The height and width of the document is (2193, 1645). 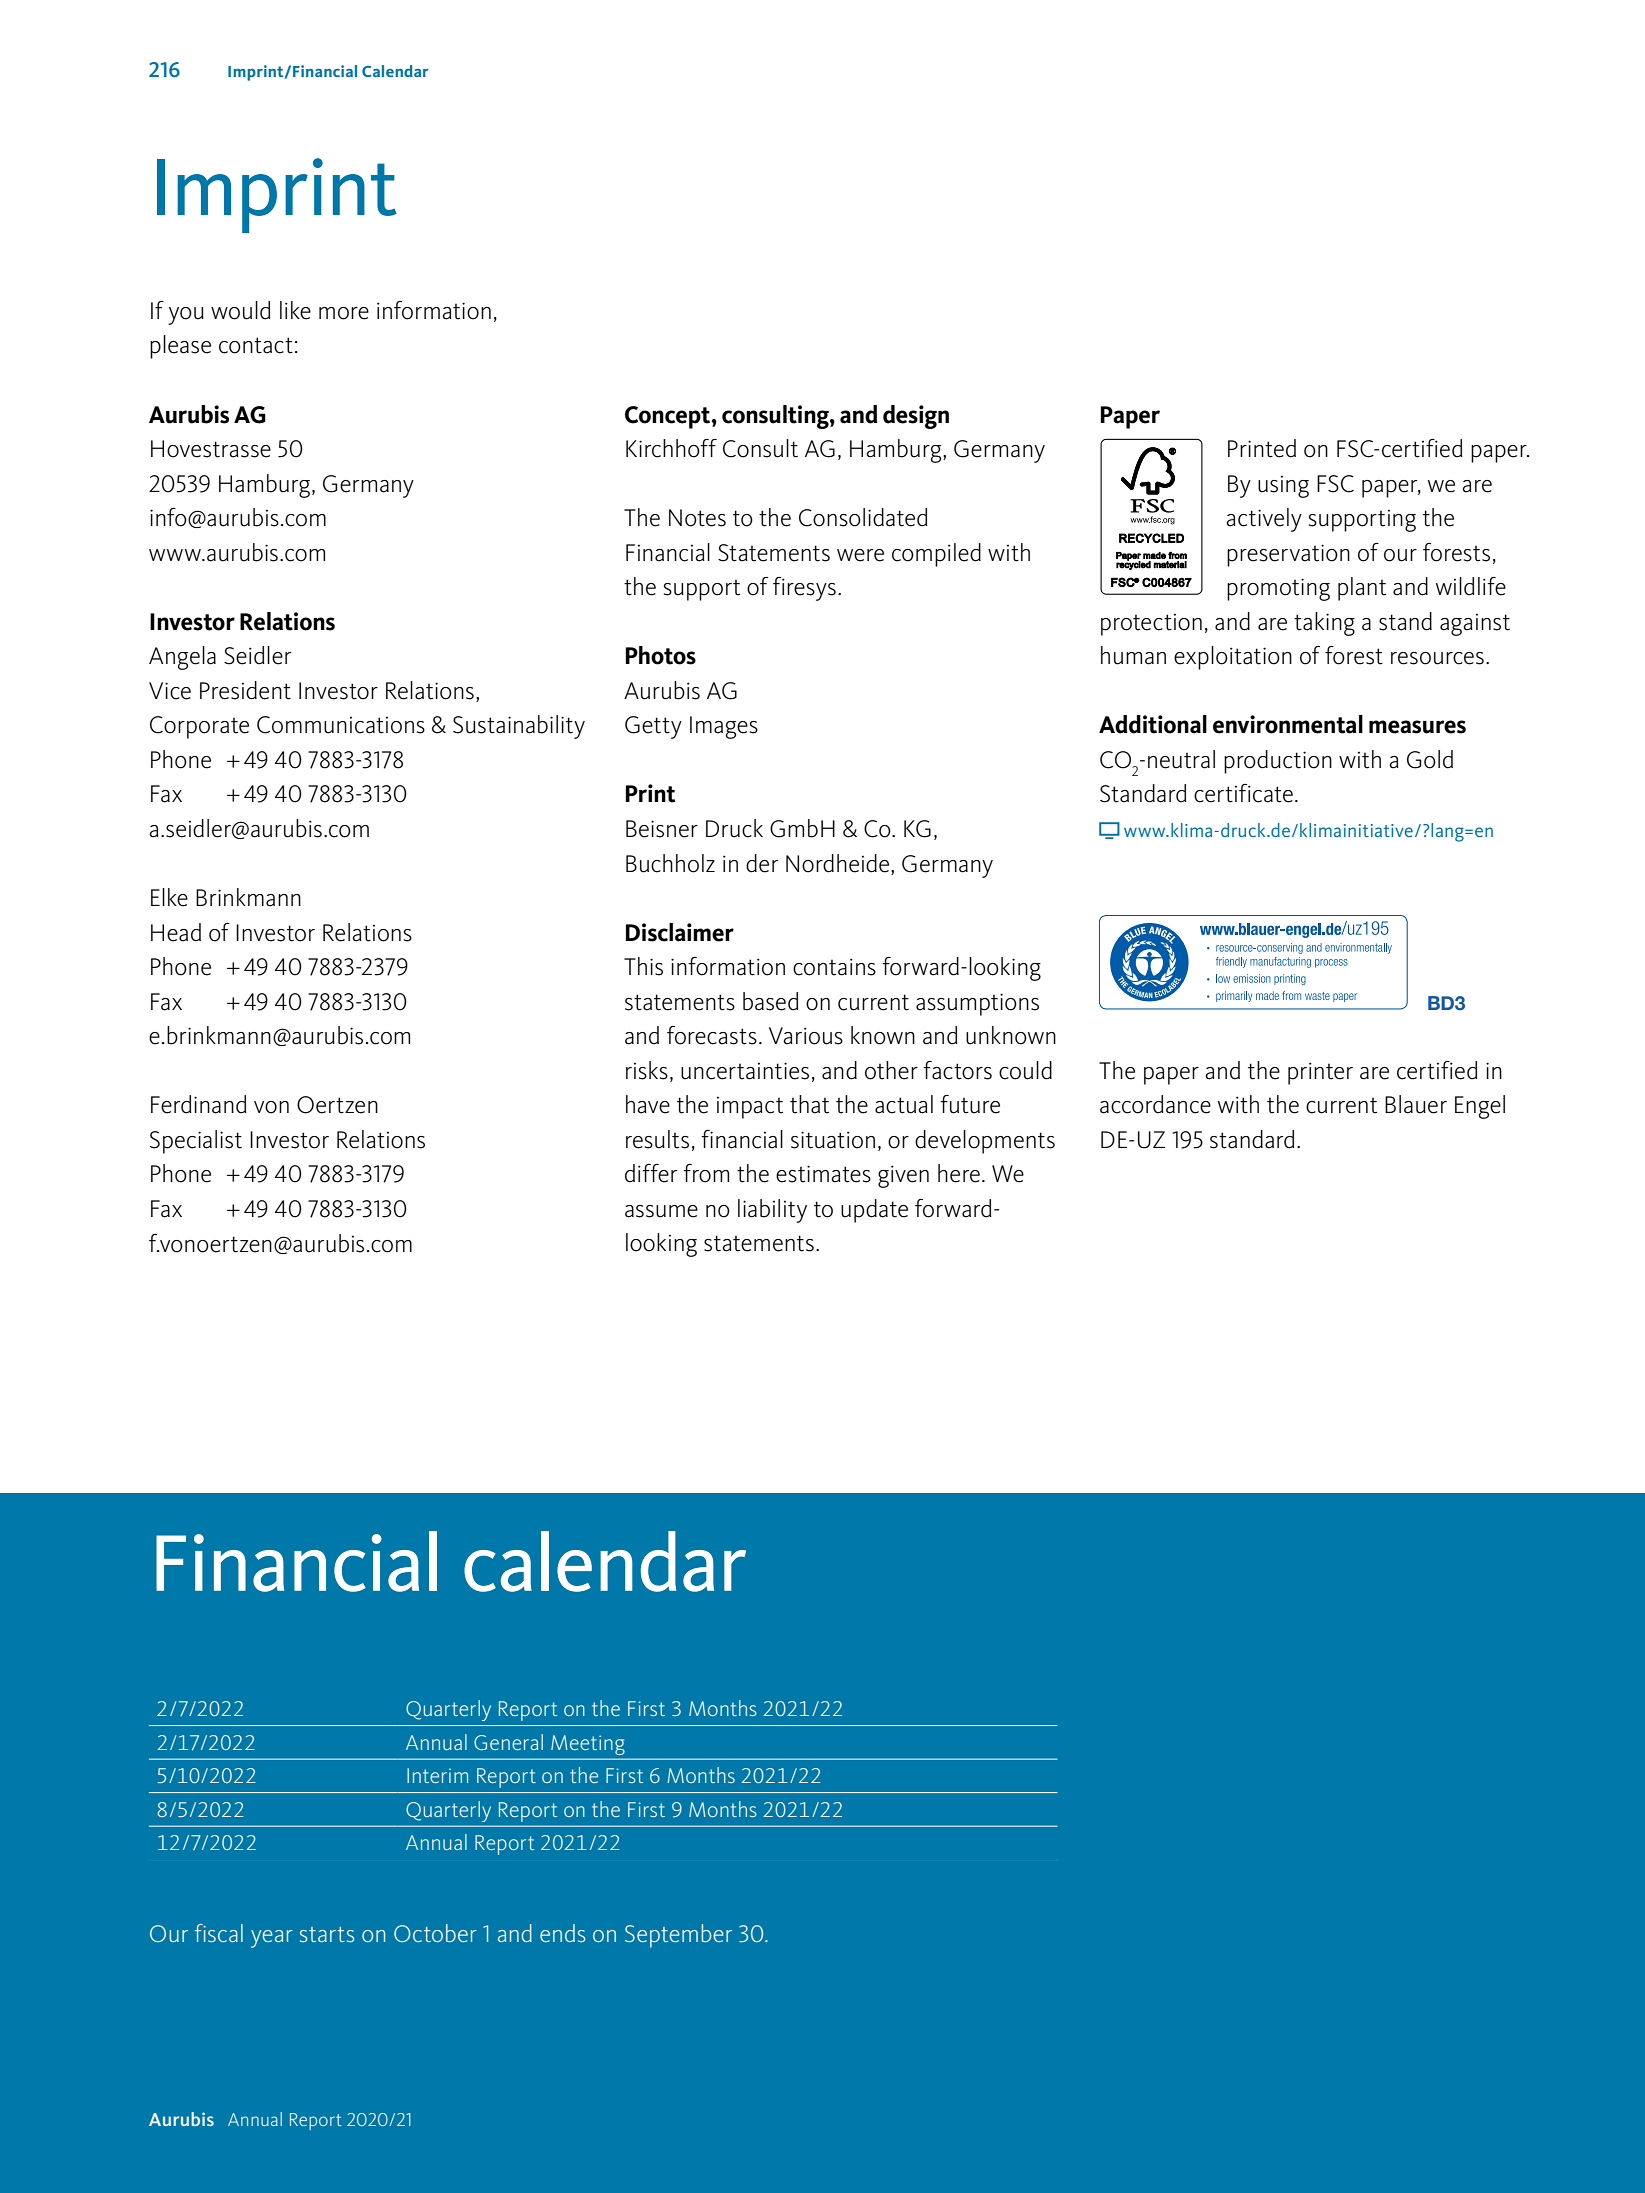 I want to click on September, so click(x=678, y=1936).
